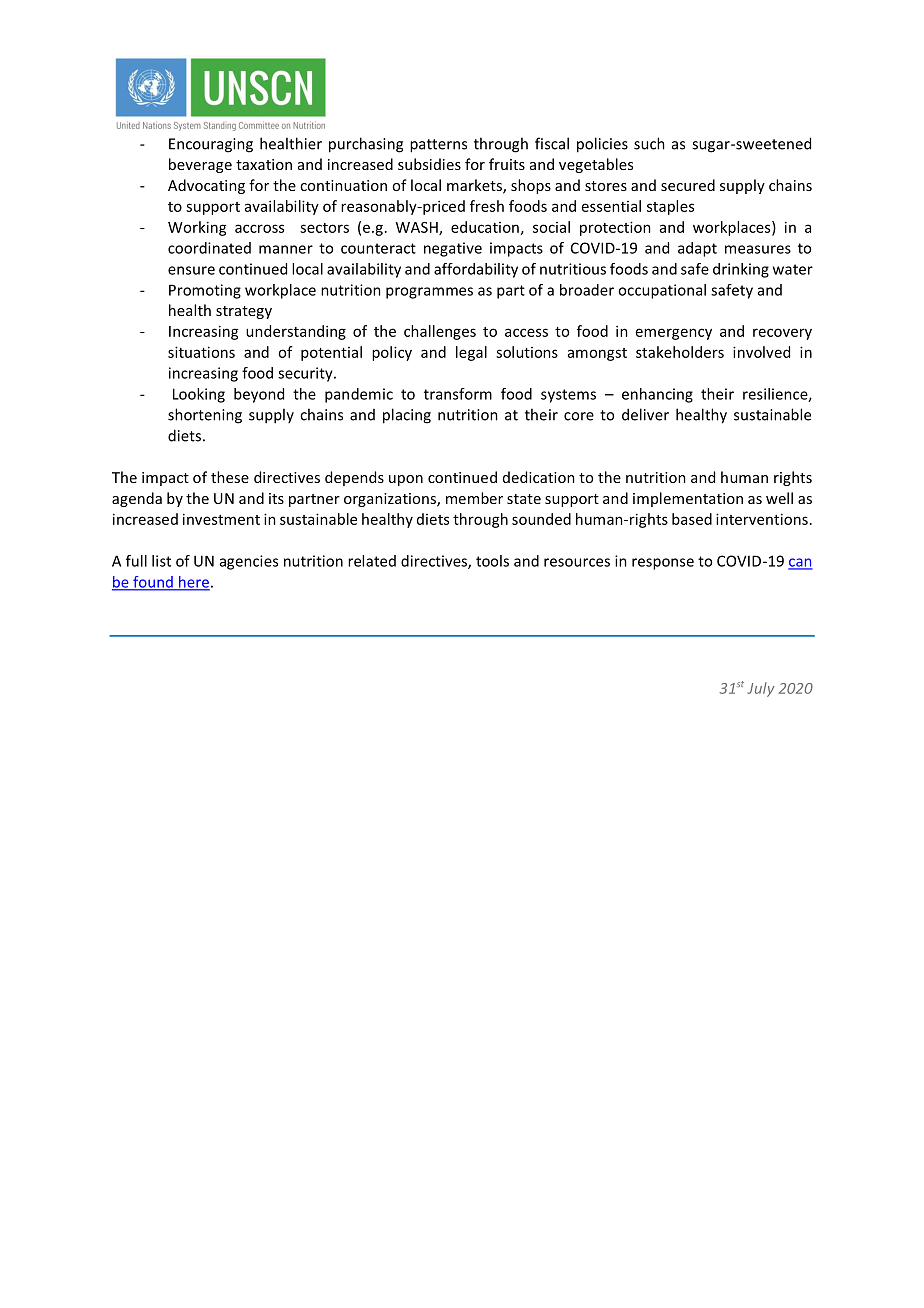  What do you see at coordinates (688, 185) in the image?
I see `secured` at bounding box center [688, 185].
